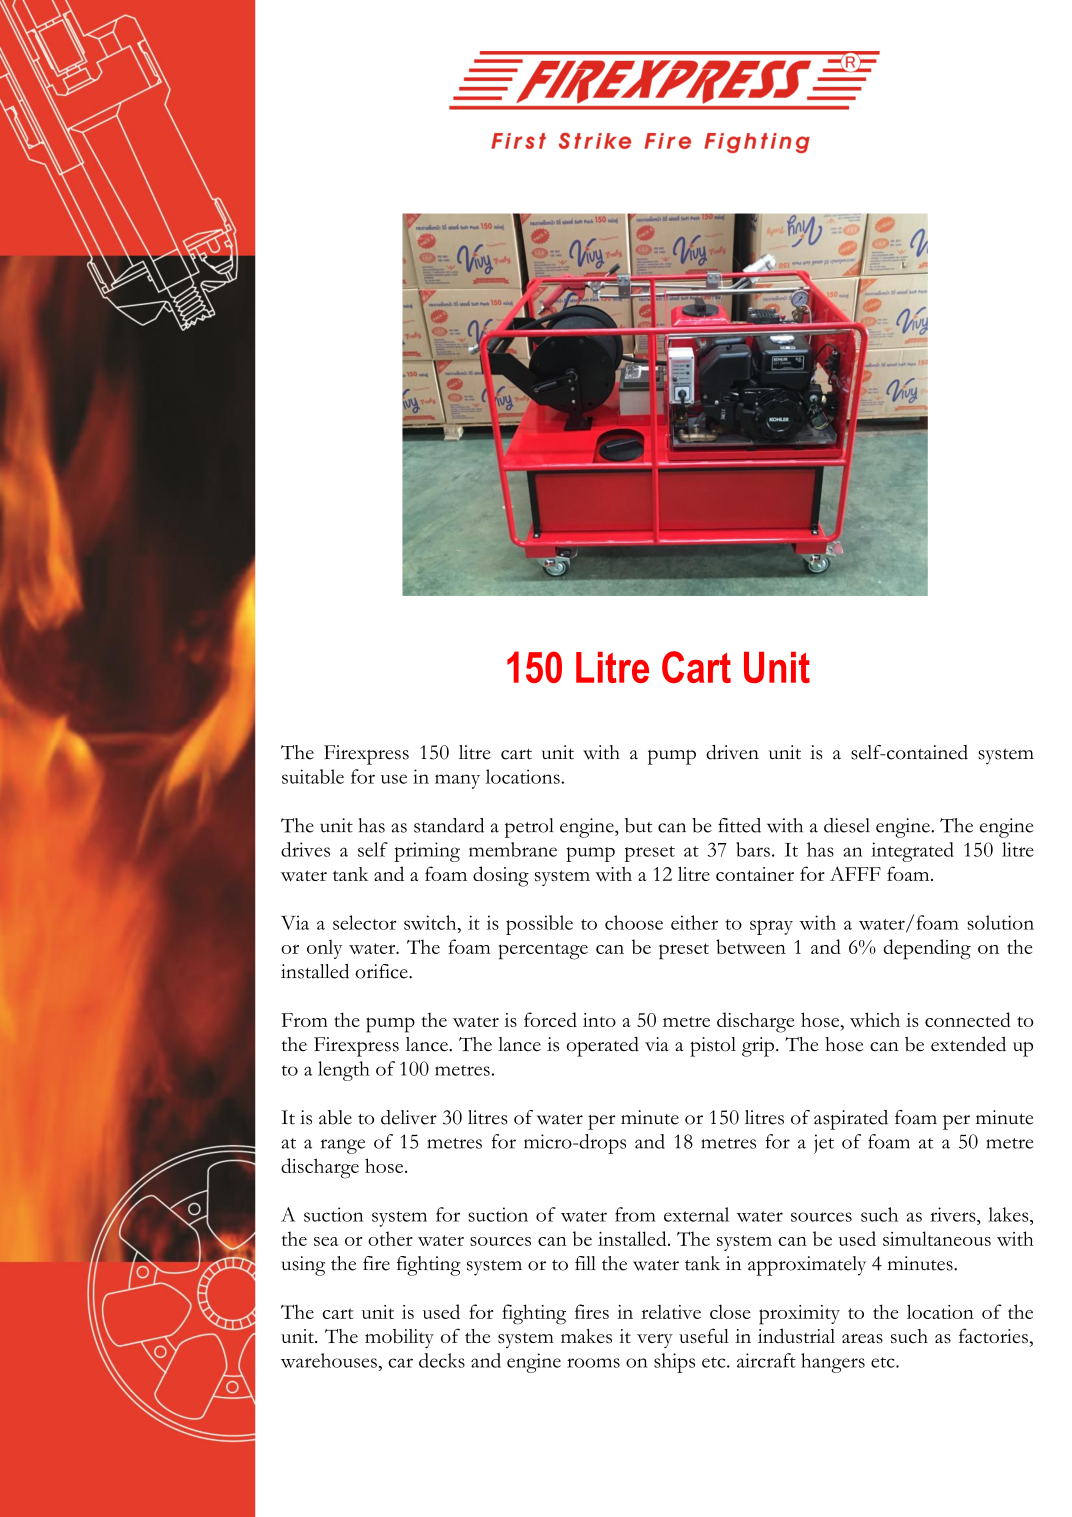 The height and width of the screenshot is (1517, 1072). What do you see at coordinates (732, 752) in the screenshot?
I see `driven` at bounding box center [732, 752].
